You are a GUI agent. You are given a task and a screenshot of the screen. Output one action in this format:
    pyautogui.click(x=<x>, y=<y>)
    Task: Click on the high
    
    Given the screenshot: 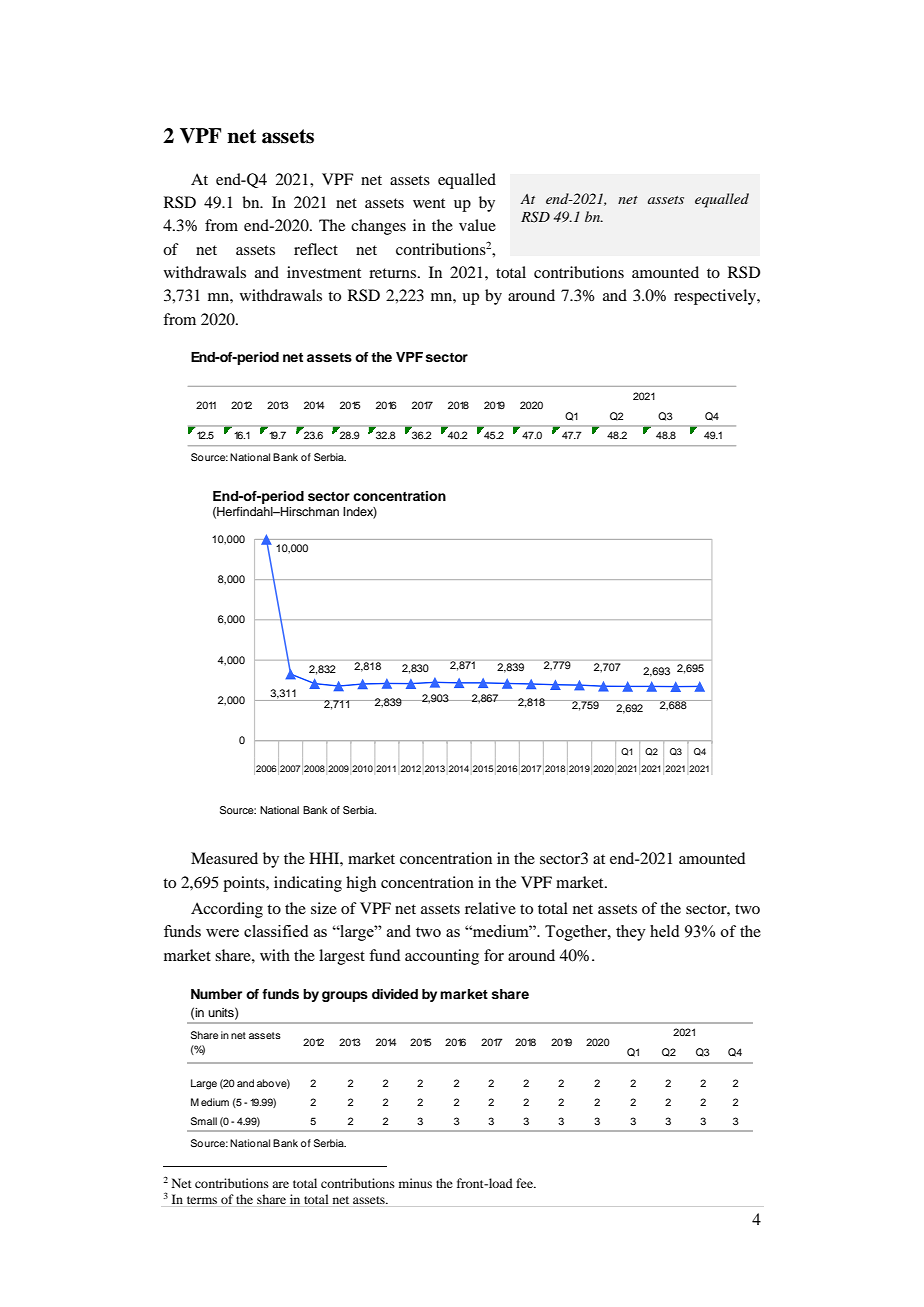 What is the action you would take?
    pyautogui.click(x=361, y=884)
